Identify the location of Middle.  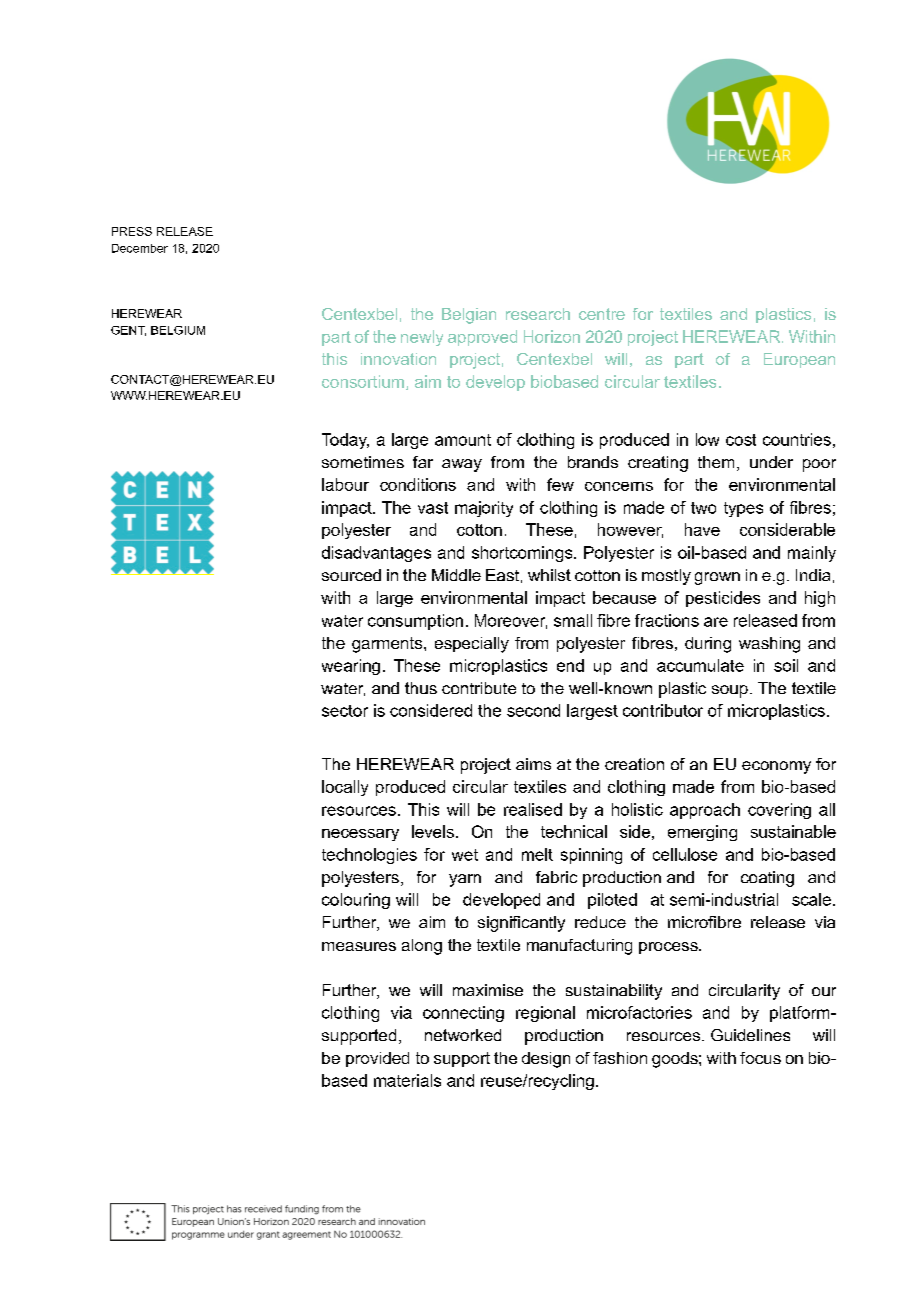
(456, 575).
